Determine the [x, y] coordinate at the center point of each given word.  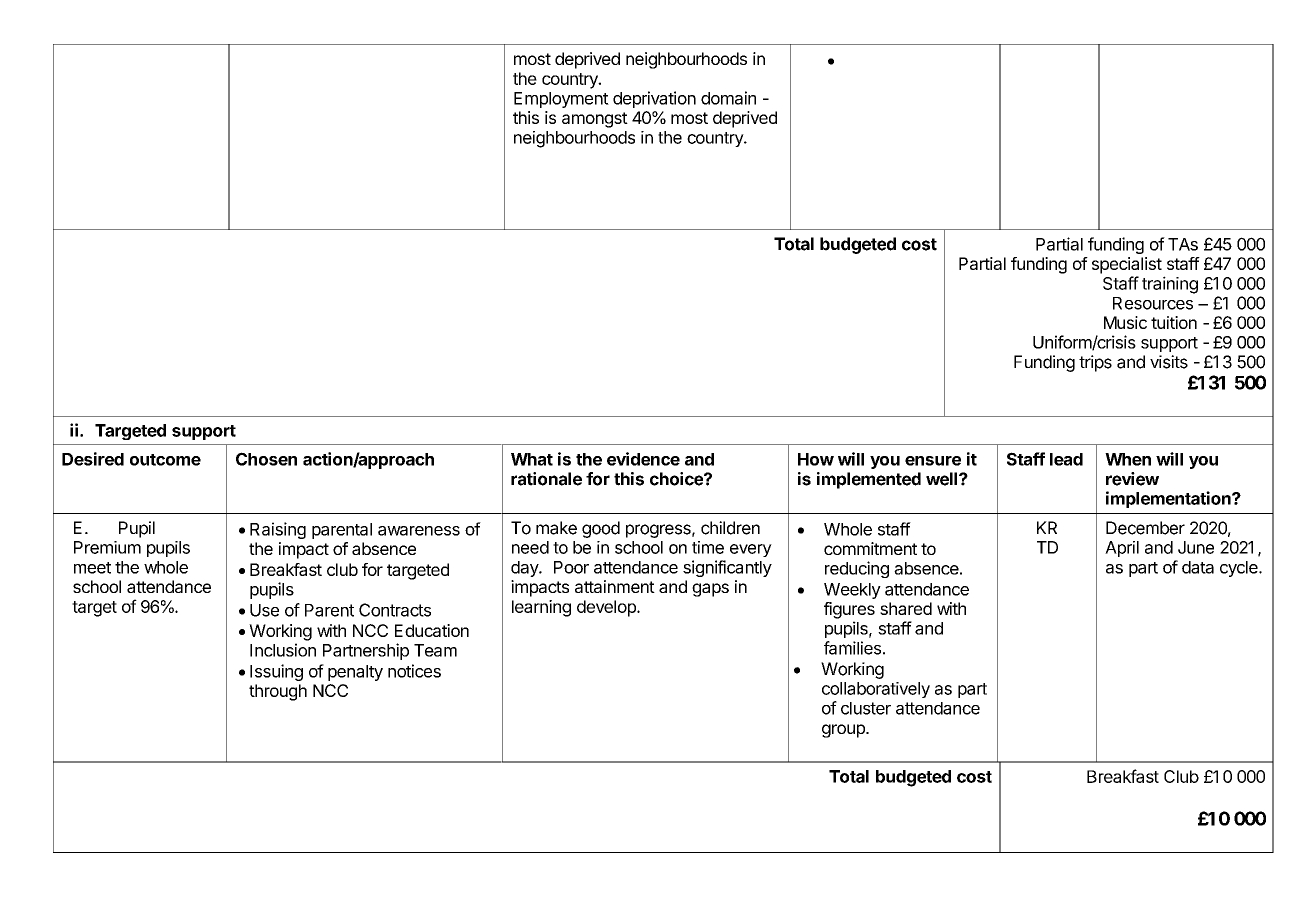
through [278, 692]
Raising [278, 530]
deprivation [654, 99]
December [1145, 528]
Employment [561, 100]
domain [728, 98]
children [730, 528]
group [844, 731]
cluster [866, 708]
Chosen [266, 459]
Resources [1153, 303]
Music [1125, 322]
